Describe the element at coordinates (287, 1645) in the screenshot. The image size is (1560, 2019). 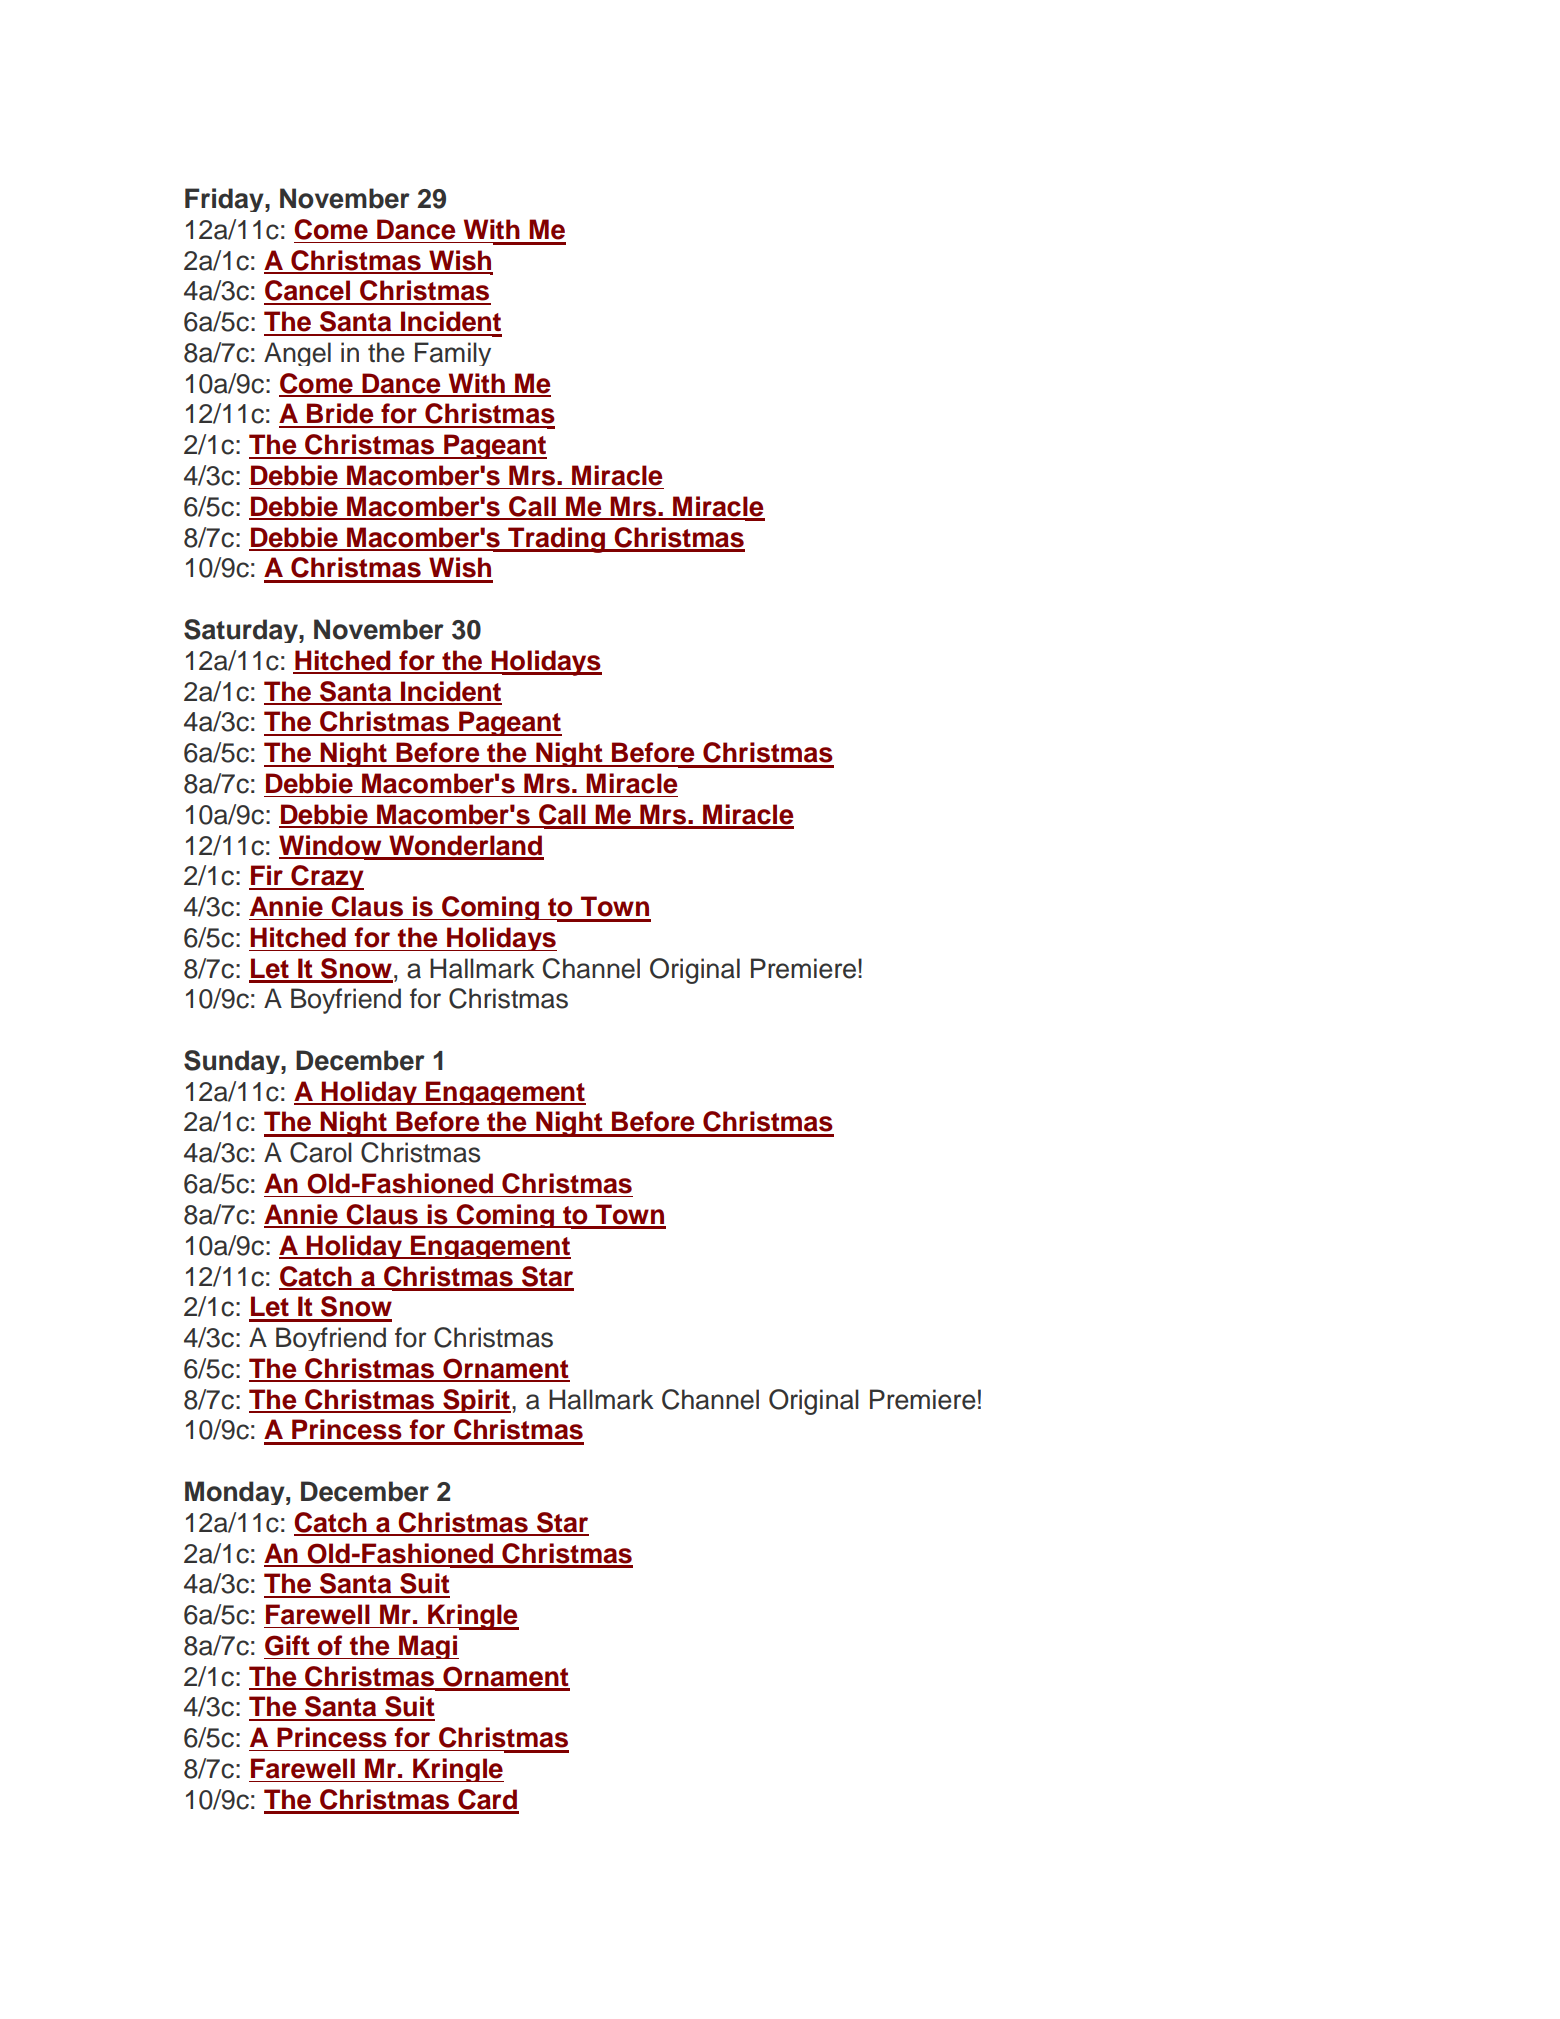
I see `Gift` at that location.
